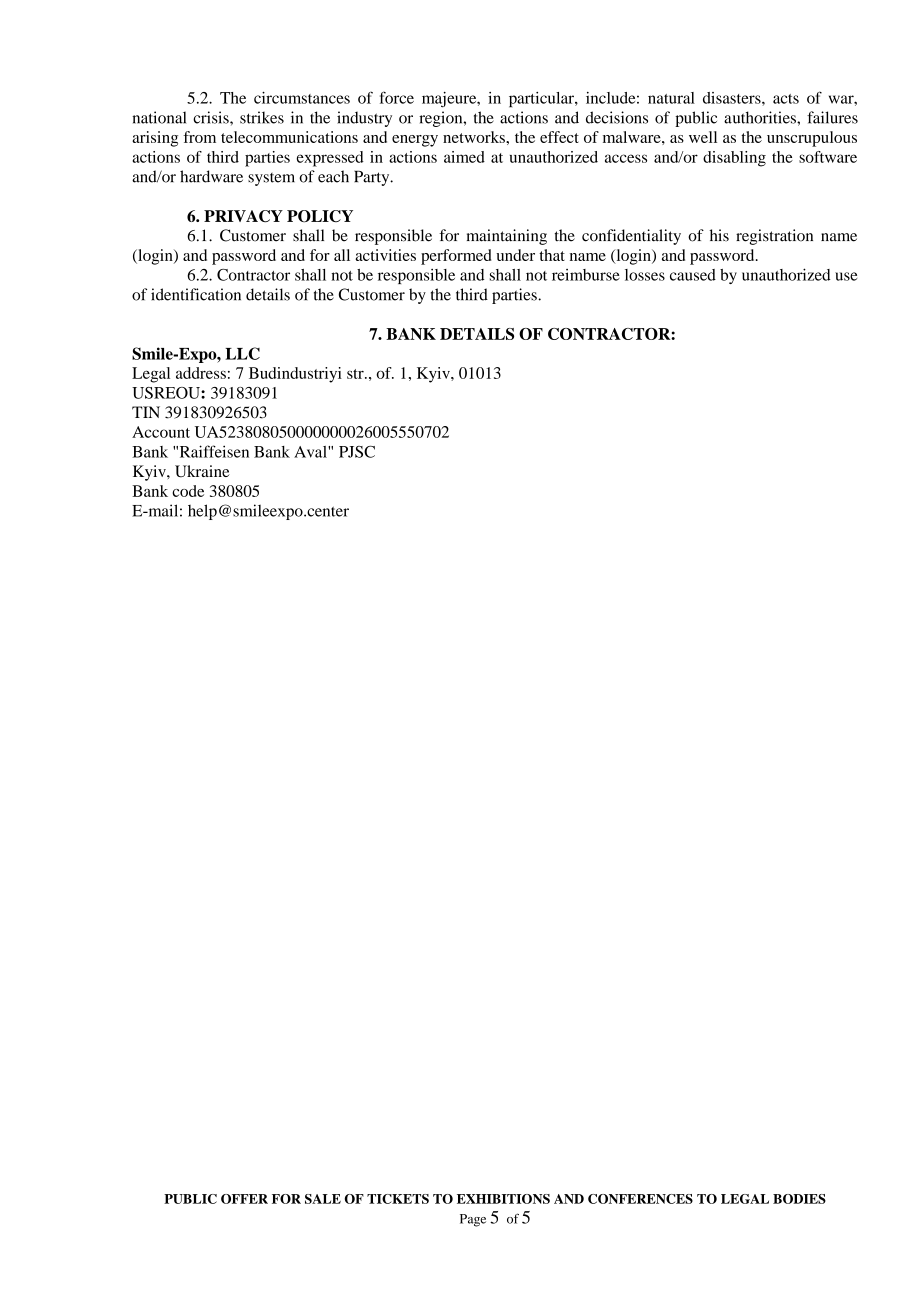 Image resolution: width=924 pixels, height=1308 pixels. Describe the element at coordinates (473, 1220) in the screenshot. I see `Page` at that location.
